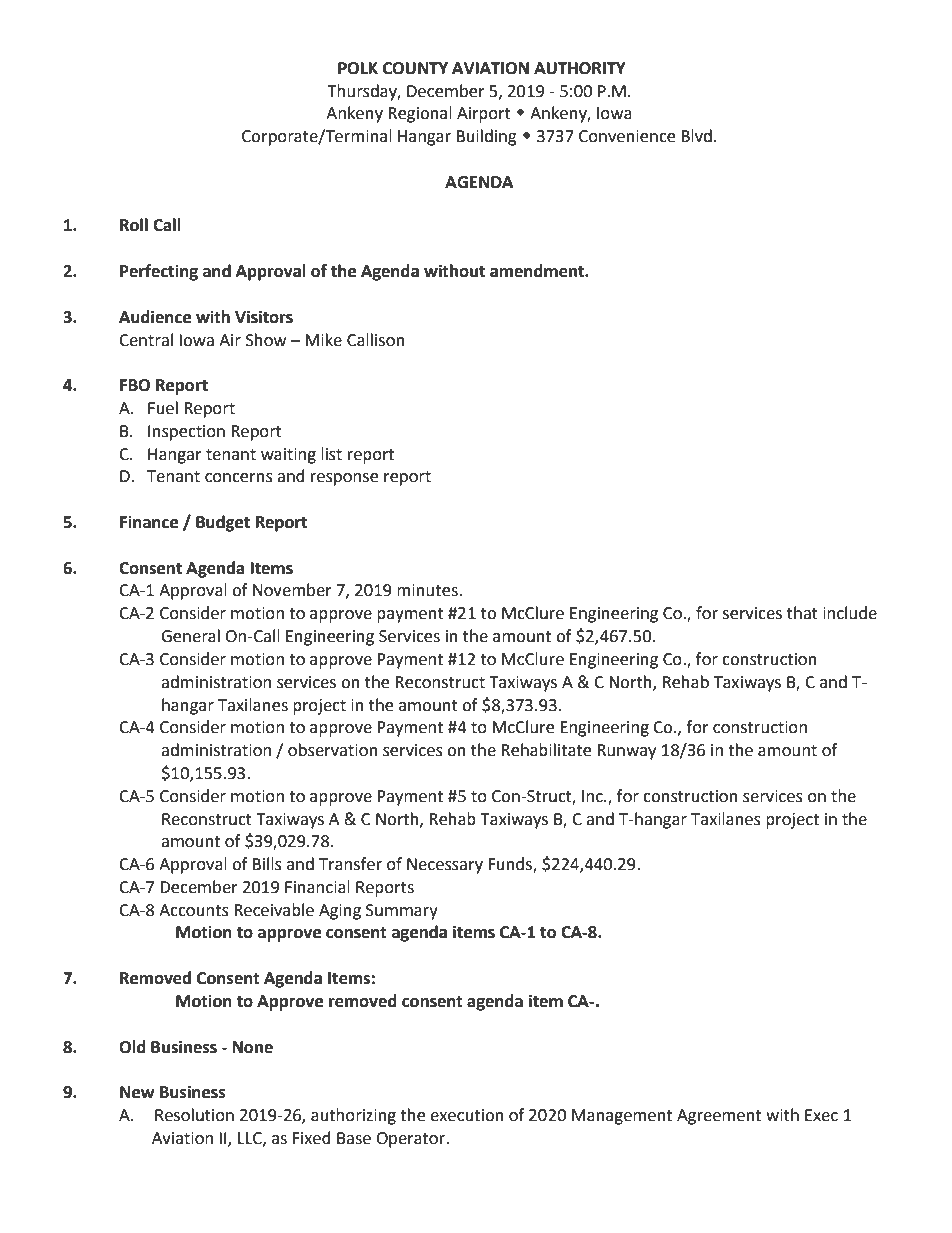  Describe the element at coordinates (358, 68) in the screenshot. I see `POLK` at that location.
